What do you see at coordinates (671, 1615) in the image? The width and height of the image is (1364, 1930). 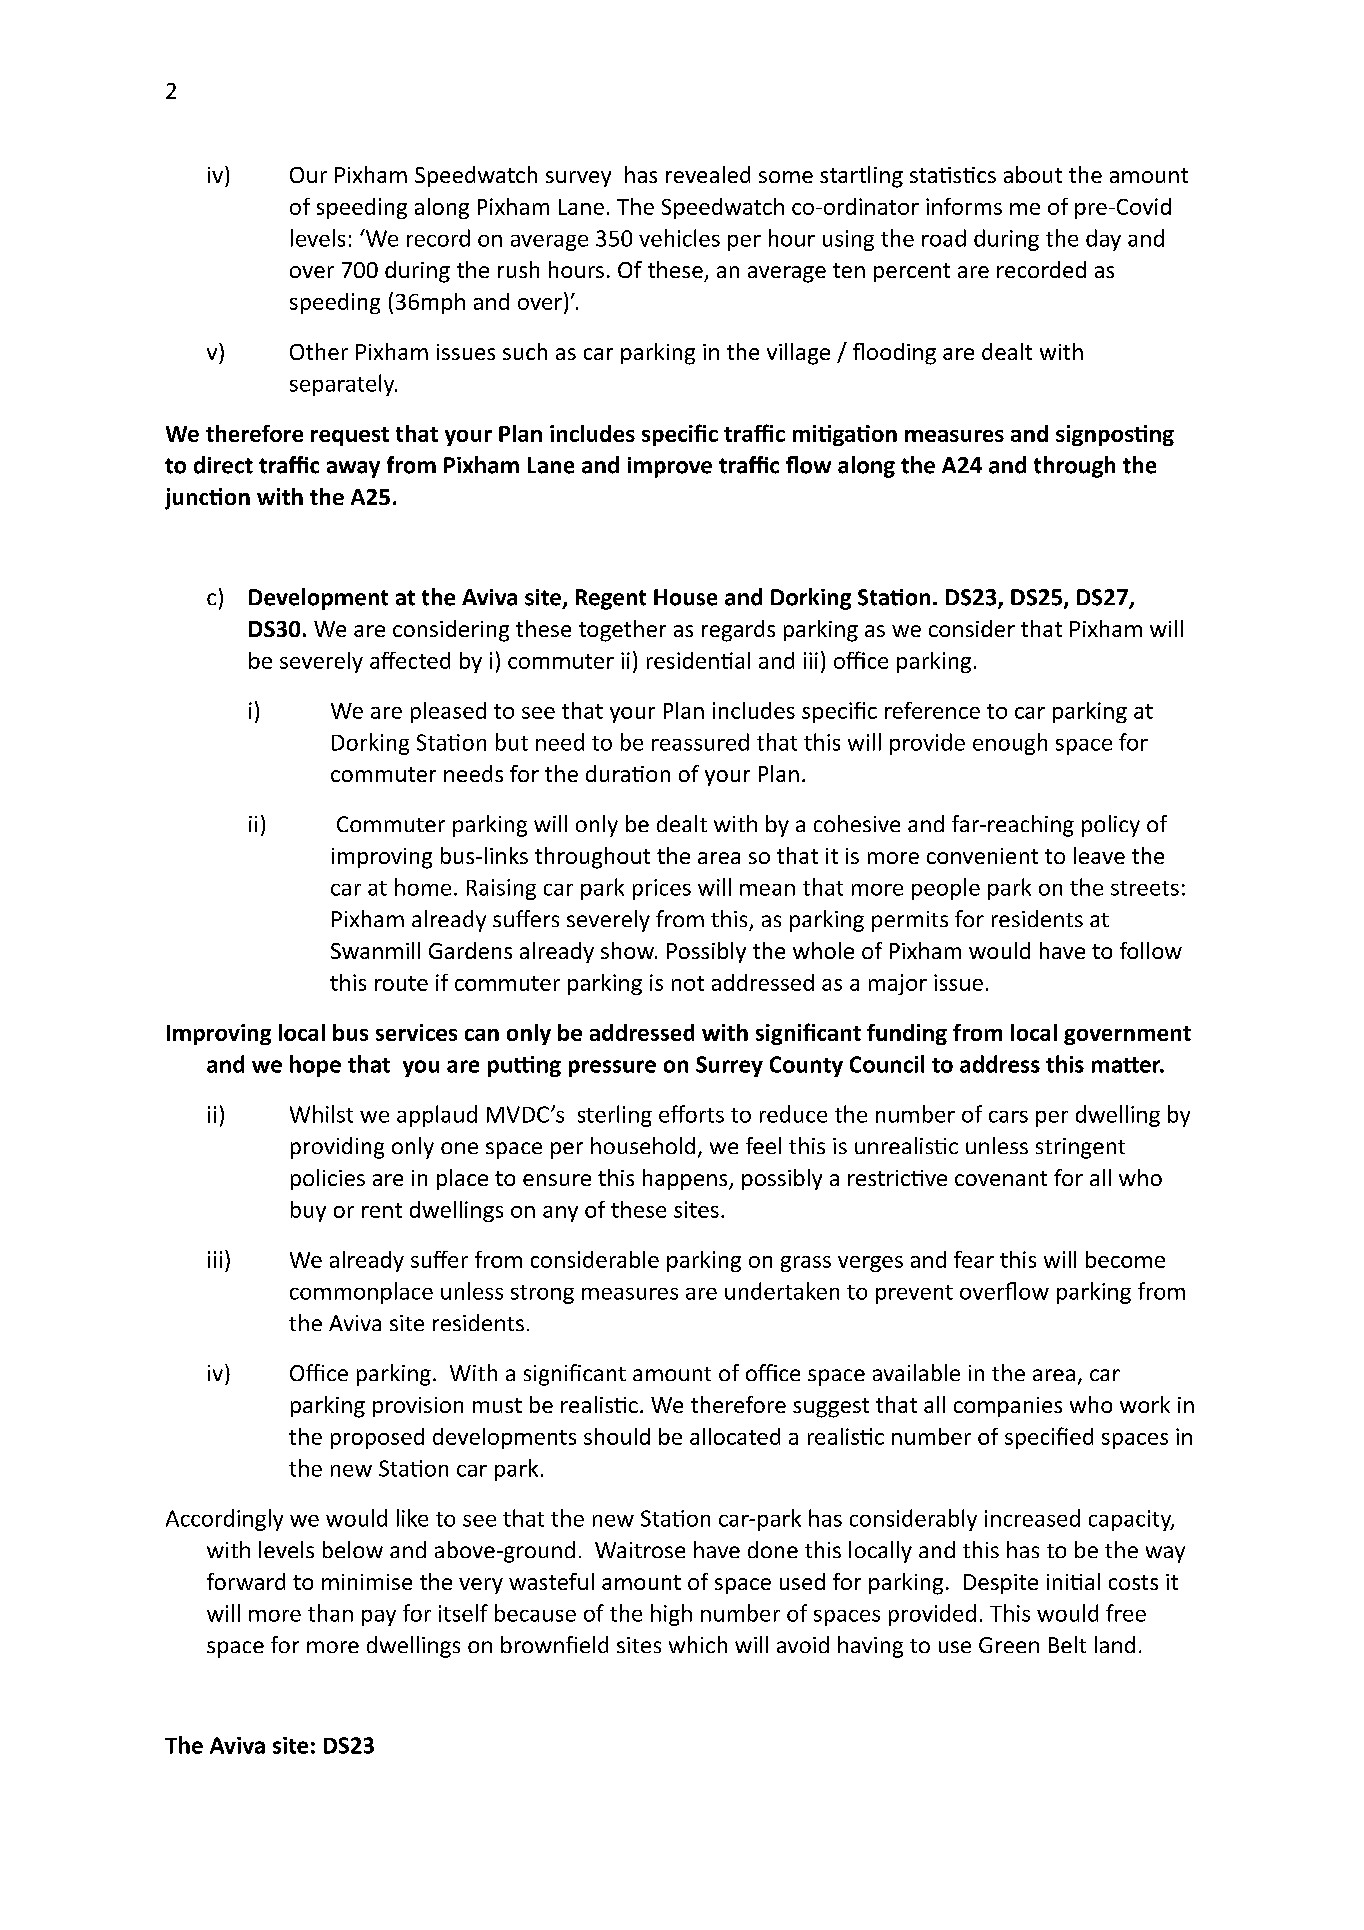 I see `high` at bounding box center [671, 1615].
